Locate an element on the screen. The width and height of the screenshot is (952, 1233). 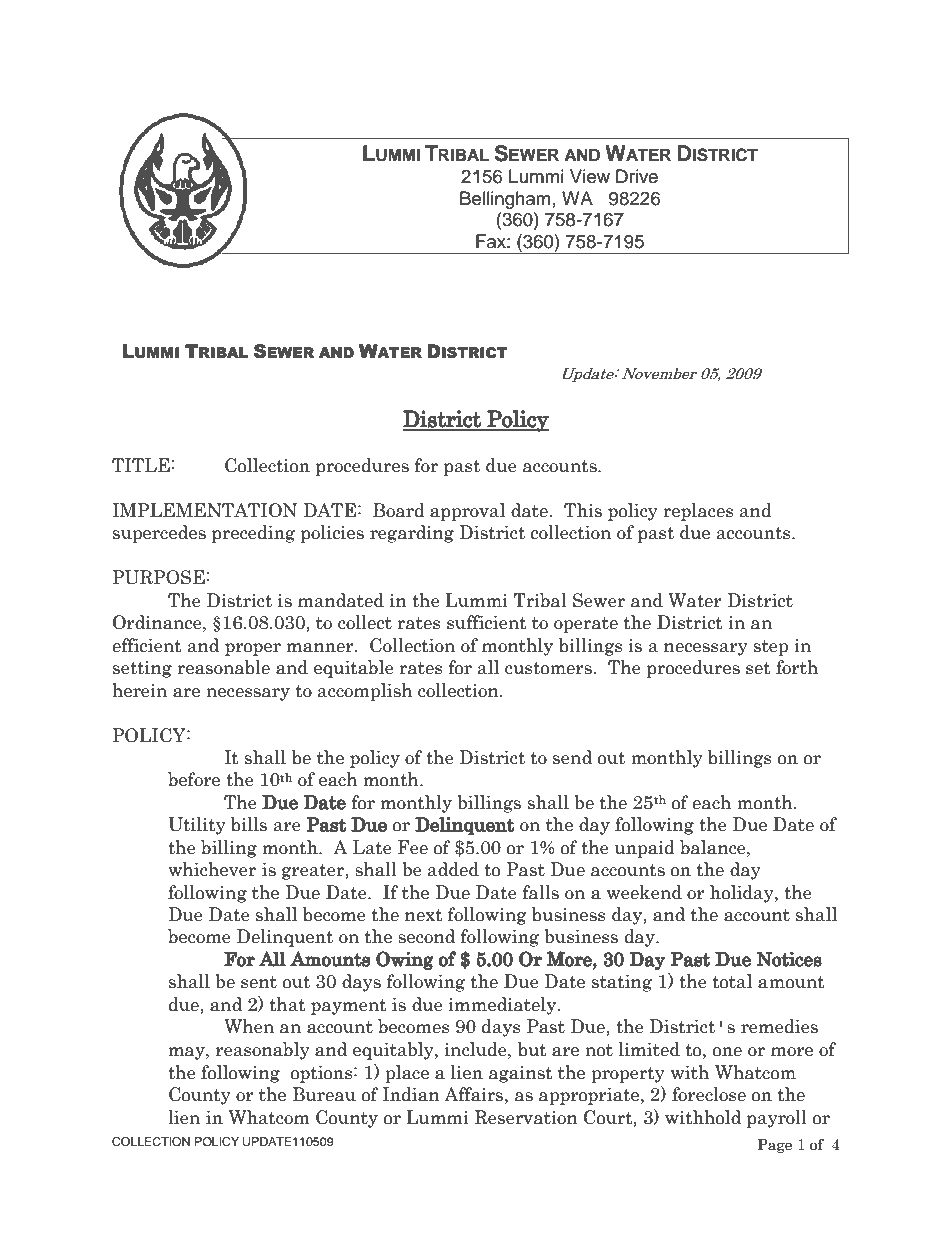
Bellingham is located at coordinates (505, 200).
